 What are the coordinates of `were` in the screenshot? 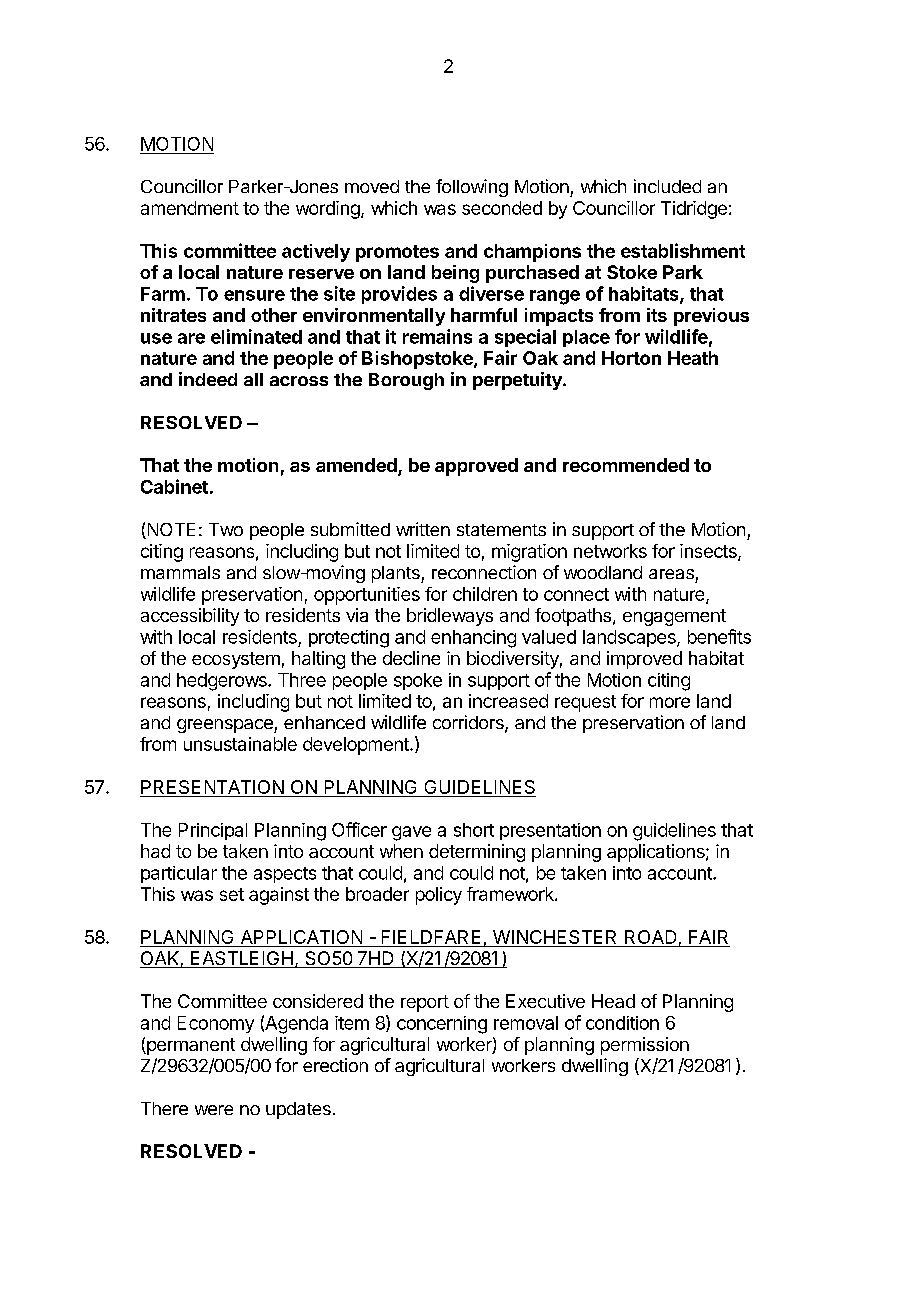 It's located at (214, 1110).
